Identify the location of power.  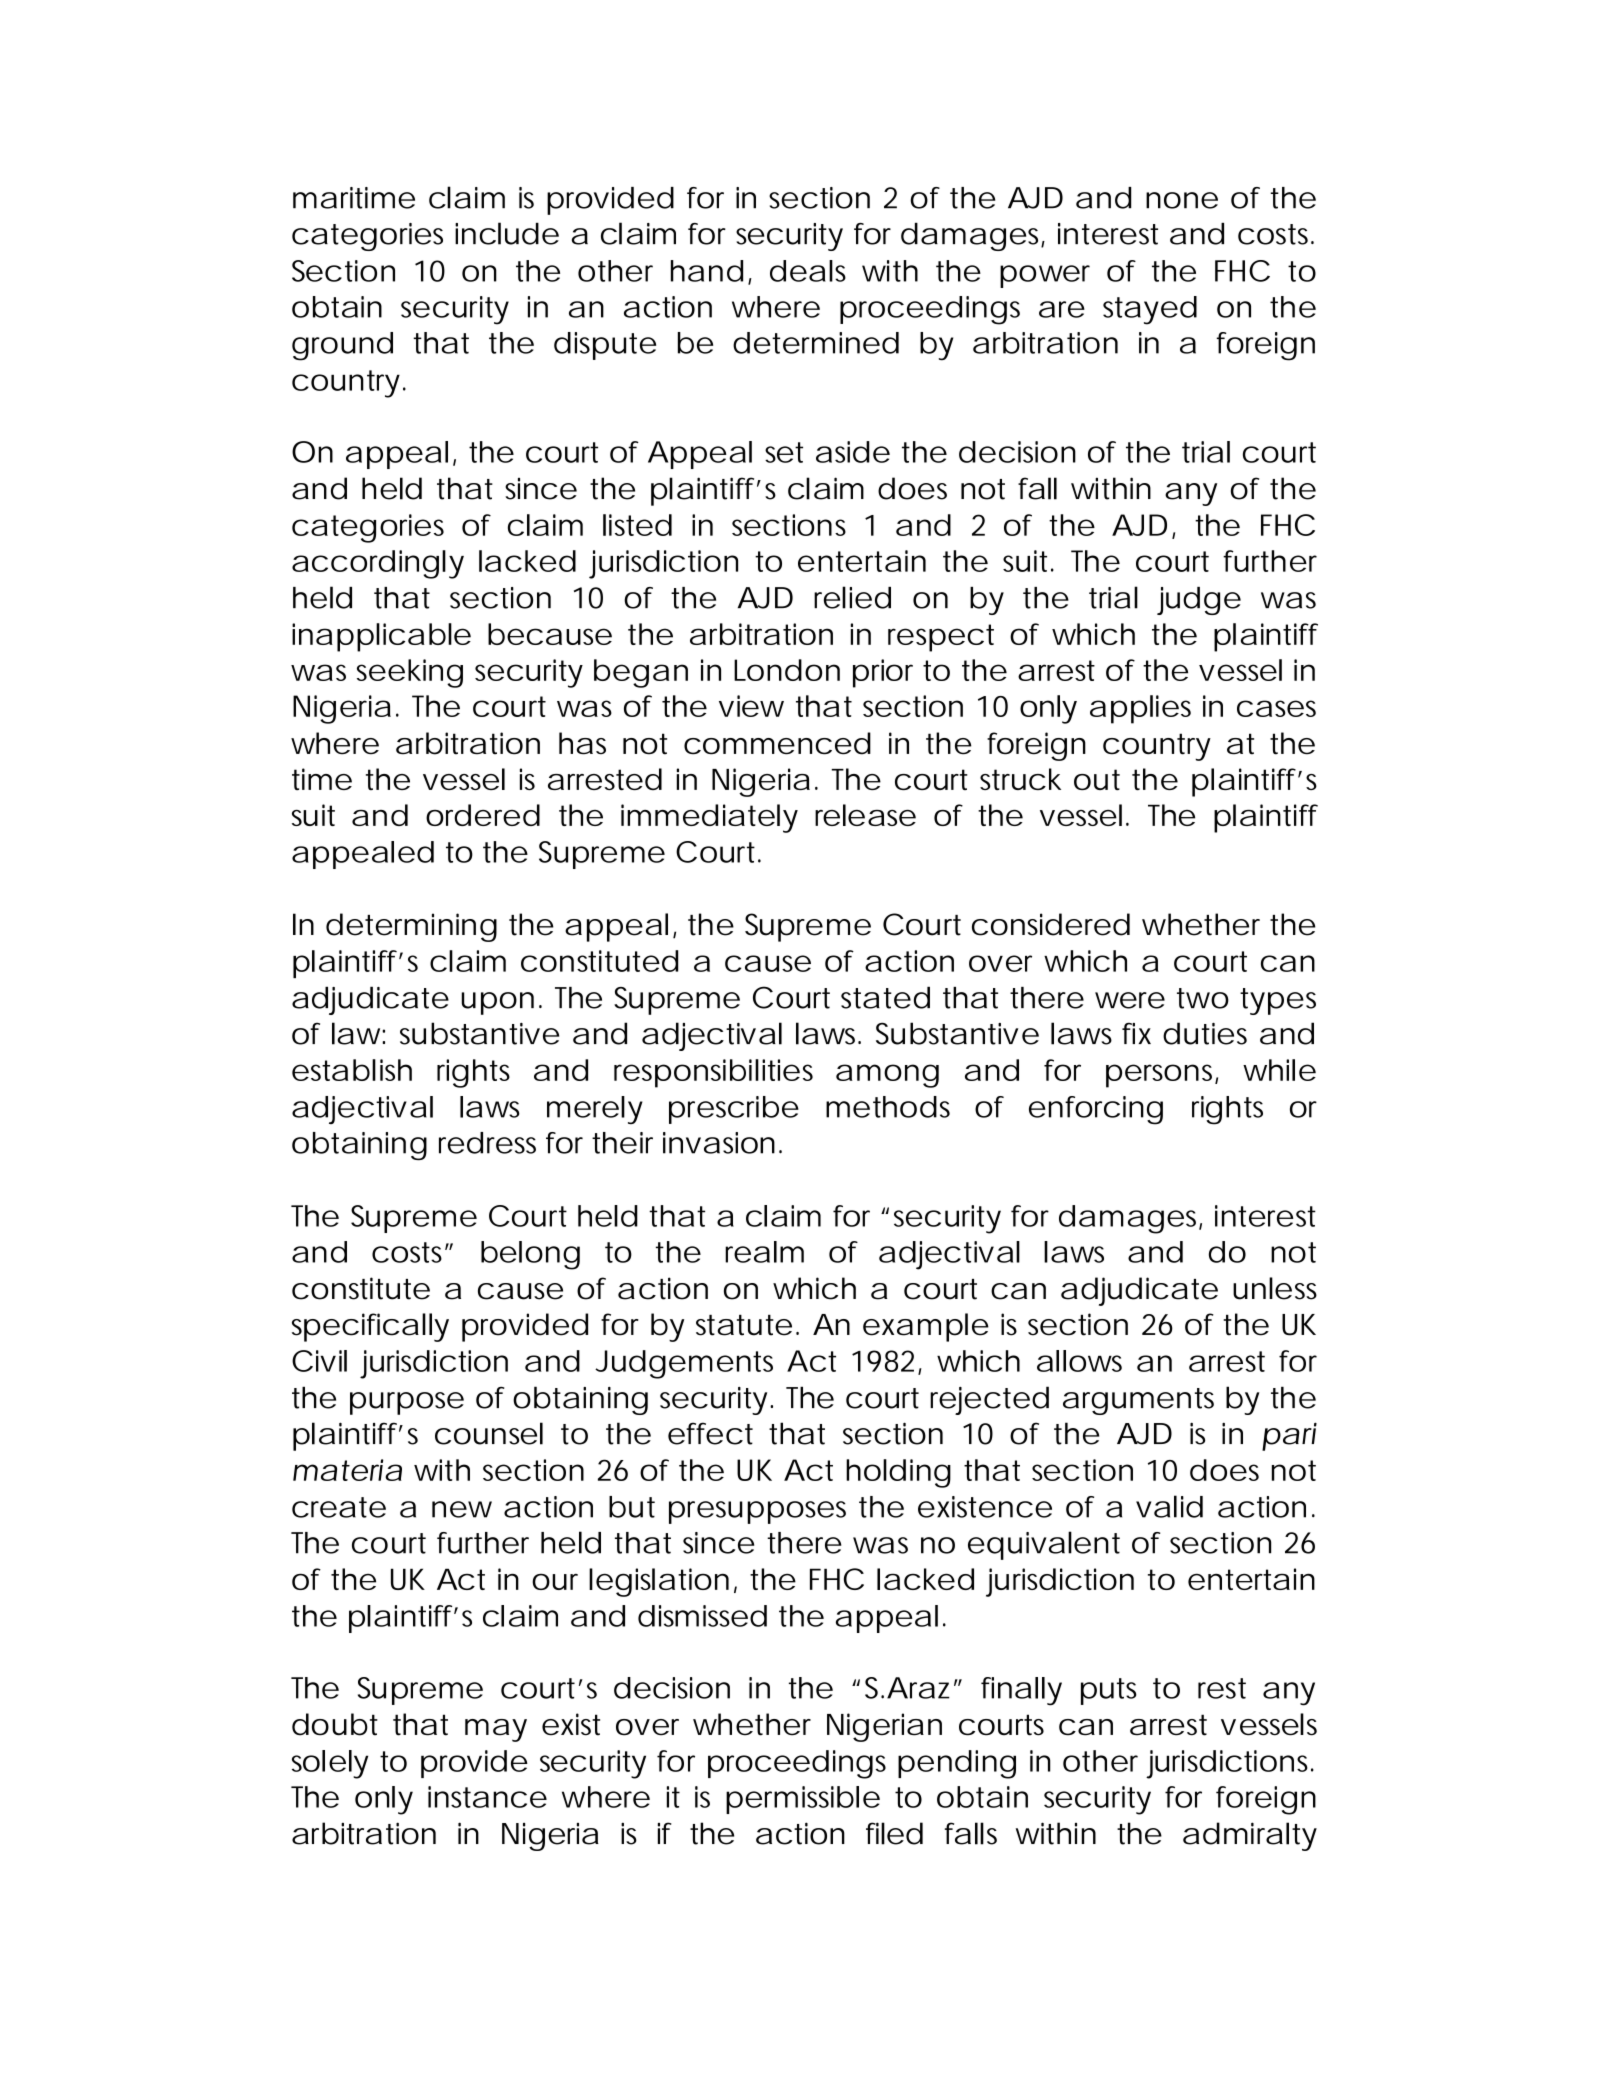
(1045, 276).
